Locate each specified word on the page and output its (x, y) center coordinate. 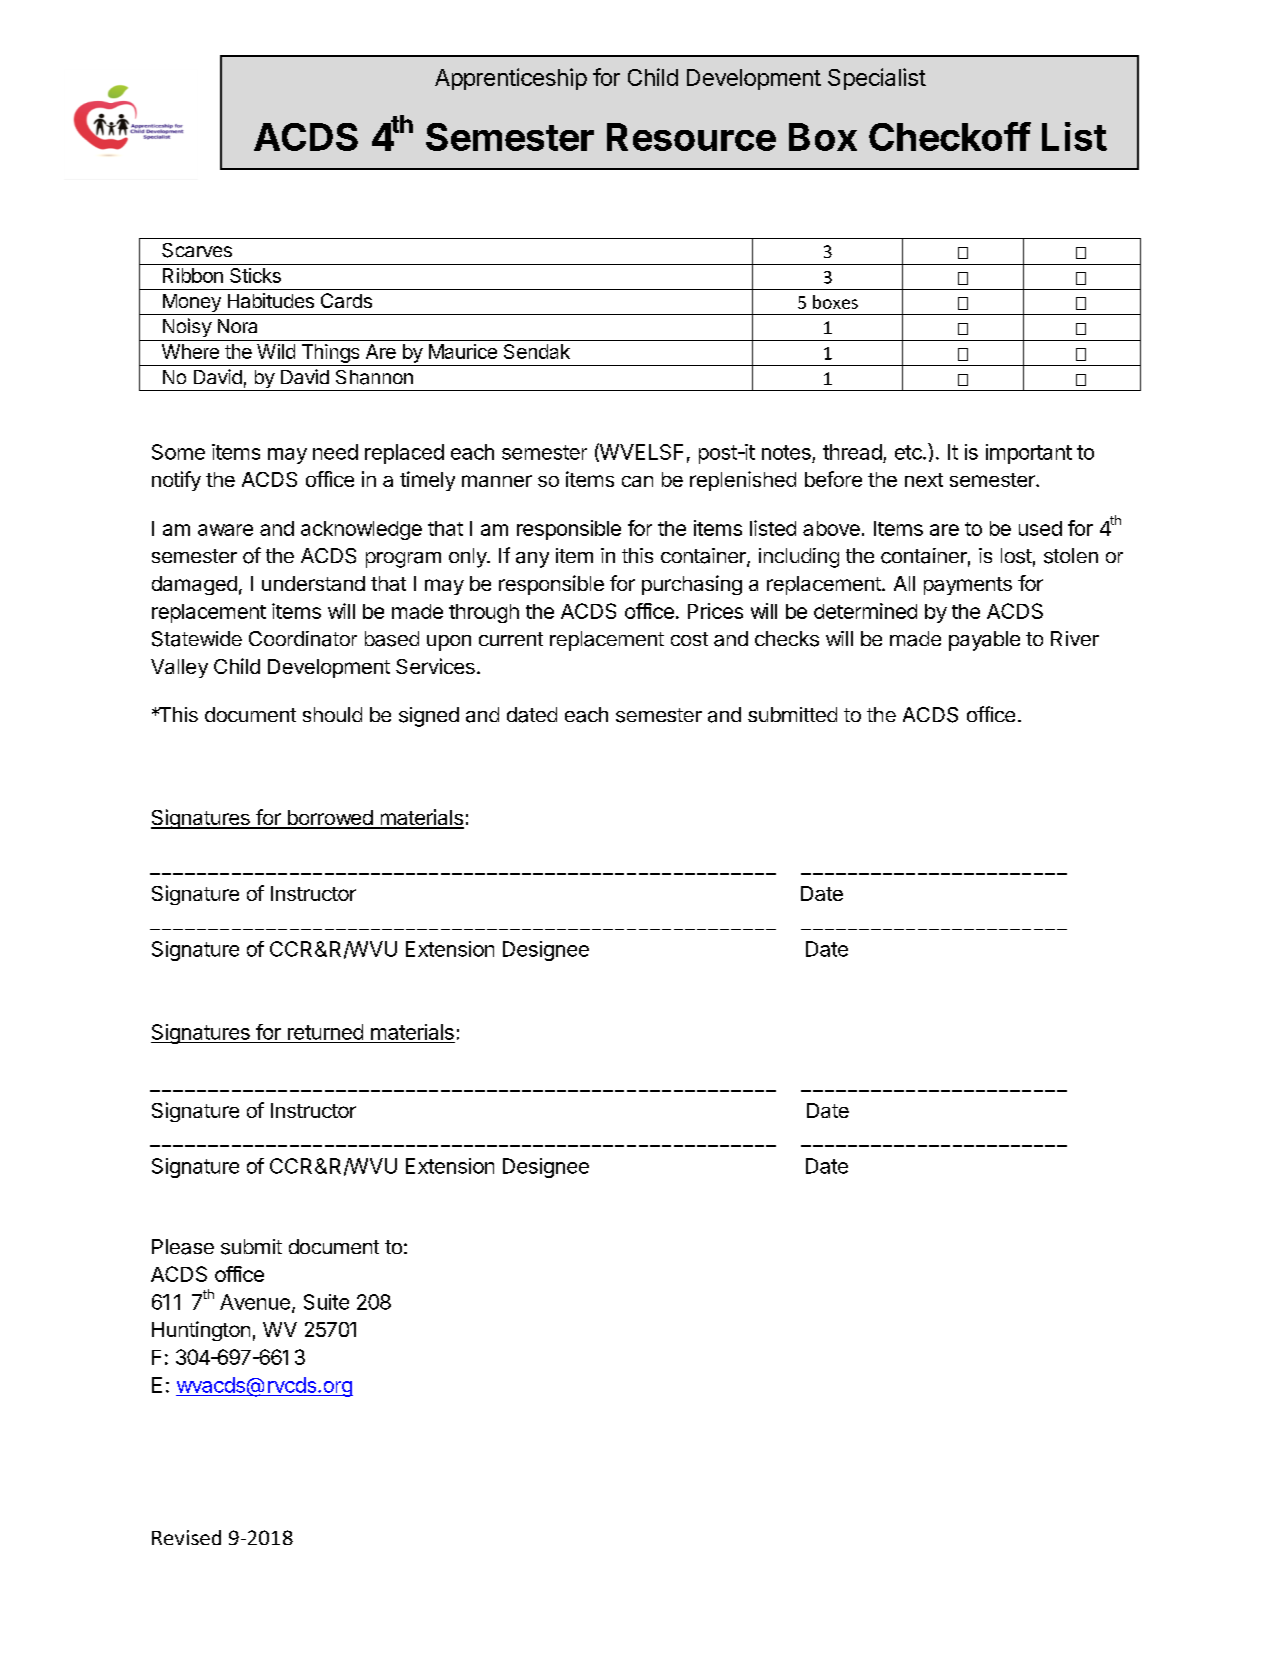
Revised (186, 1537)
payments (968, 586)
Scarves (197, 250)
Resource (691, 137)
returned (325, 1032)
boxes (835, 302)
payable (984, 641)
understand (313, 583)
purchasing (692, 585)
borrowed (329, 819)
